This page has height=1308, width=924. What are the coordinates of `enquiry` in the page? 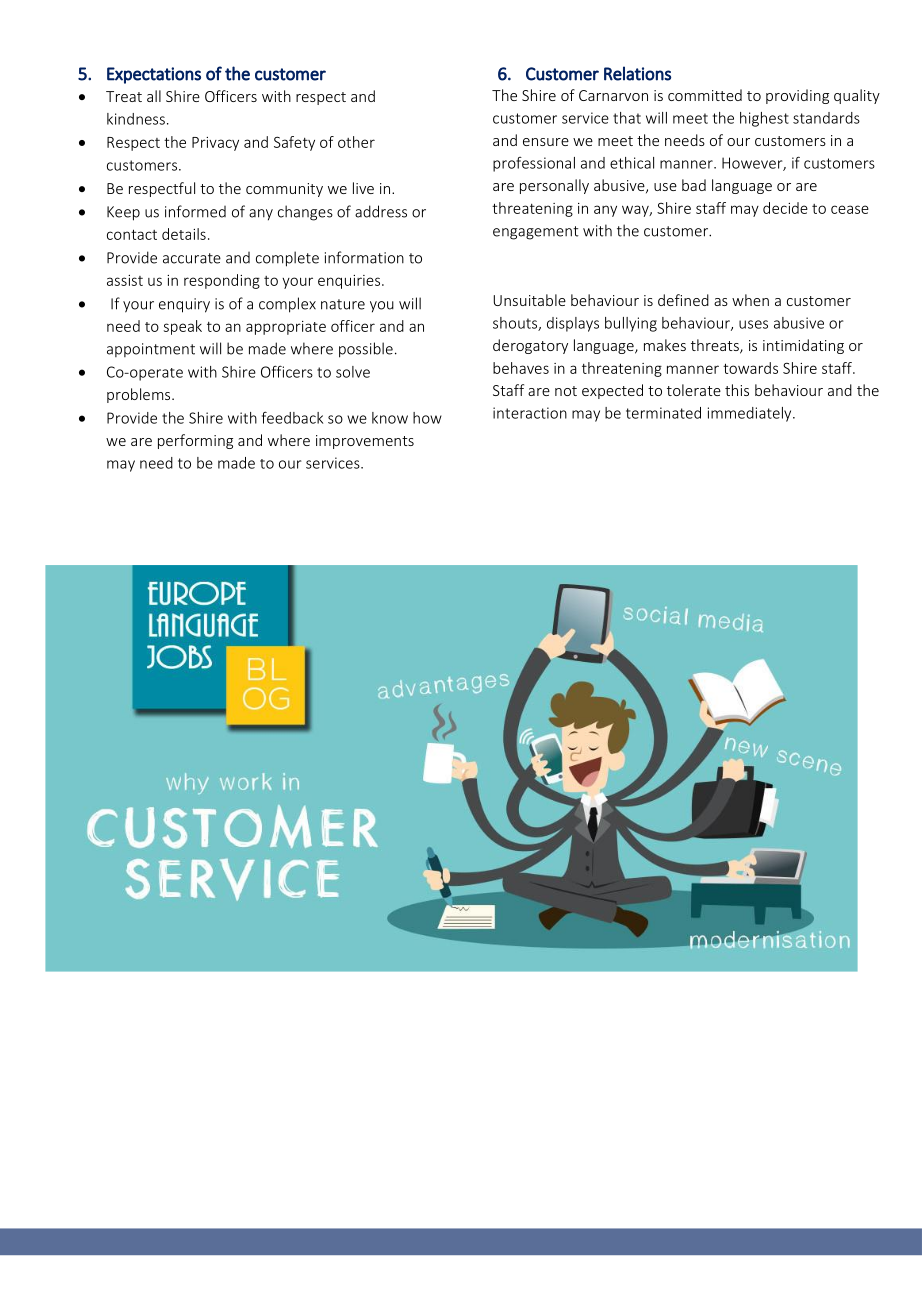 It's located at (184, 305).
